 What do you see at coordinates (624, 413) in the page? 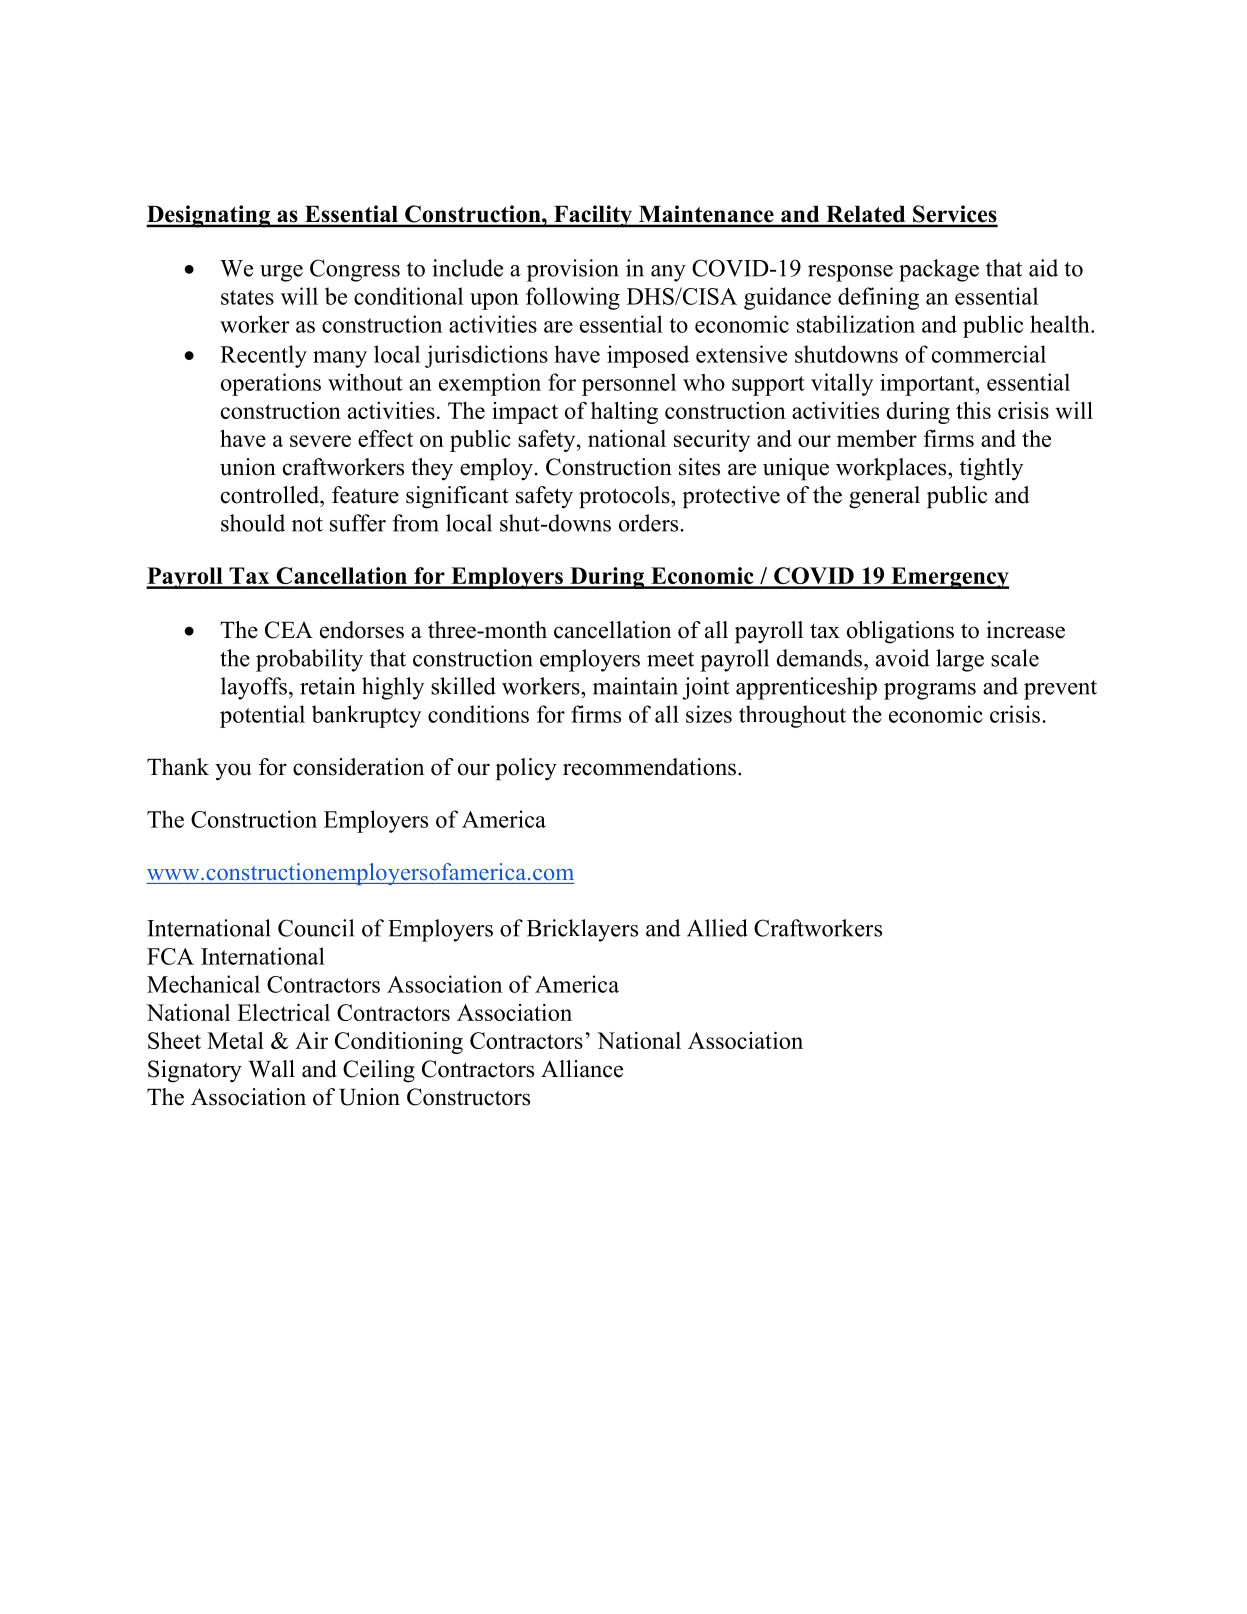
I see `halting` at bounding box center [624, 413].
